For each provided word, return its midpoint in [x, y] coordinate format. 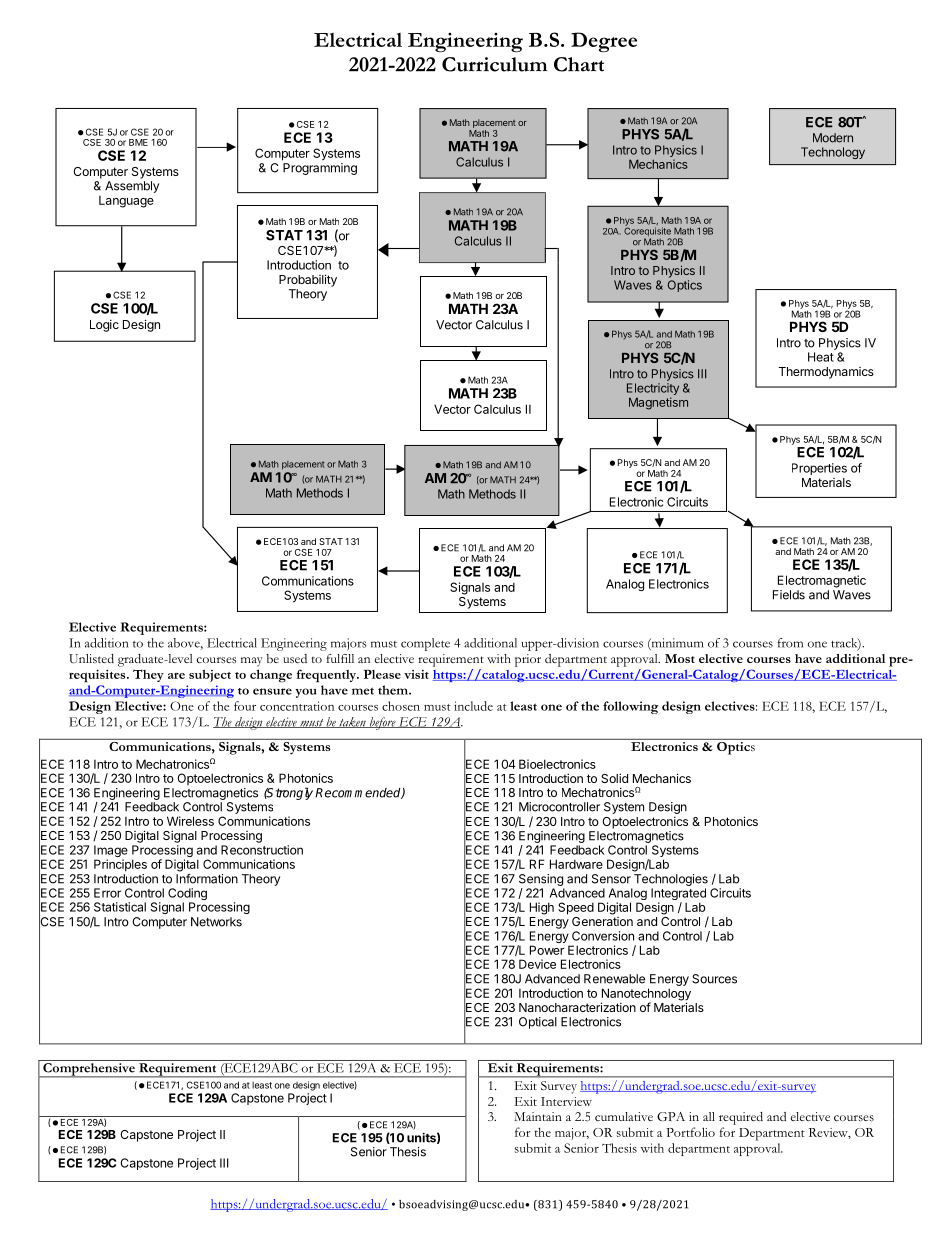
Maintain [538, 1116]
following [631, 707]
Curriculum [494, 64]
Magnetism [658, 403]
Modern [833, 138]
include [473, 706]
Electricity [653, 390]
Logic [104, 326]
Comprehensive [89, 1070]
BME [138, 142]
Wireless [190, 821]
